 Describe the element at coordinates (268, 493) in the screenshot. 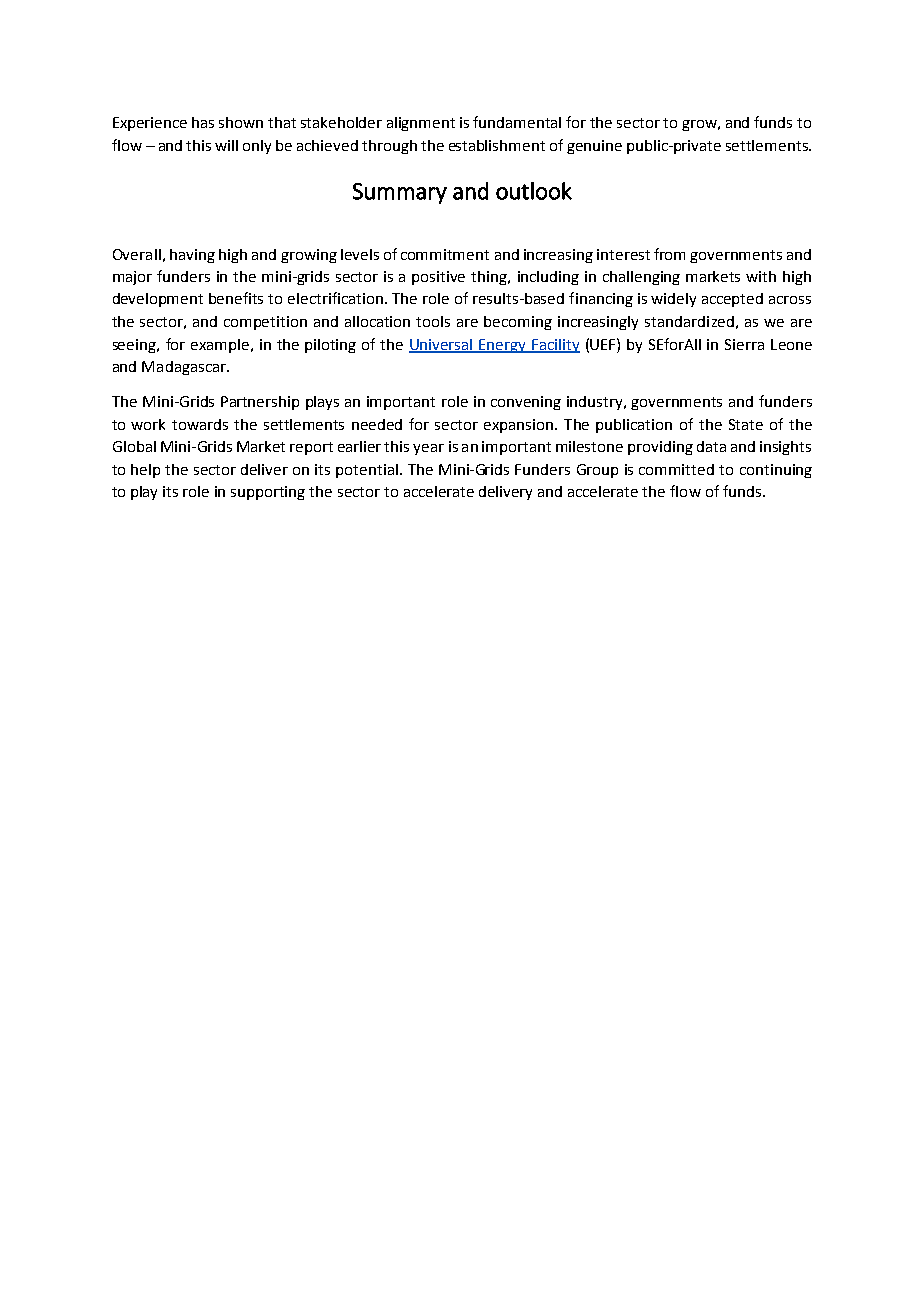

I see `supporting` at that location.
